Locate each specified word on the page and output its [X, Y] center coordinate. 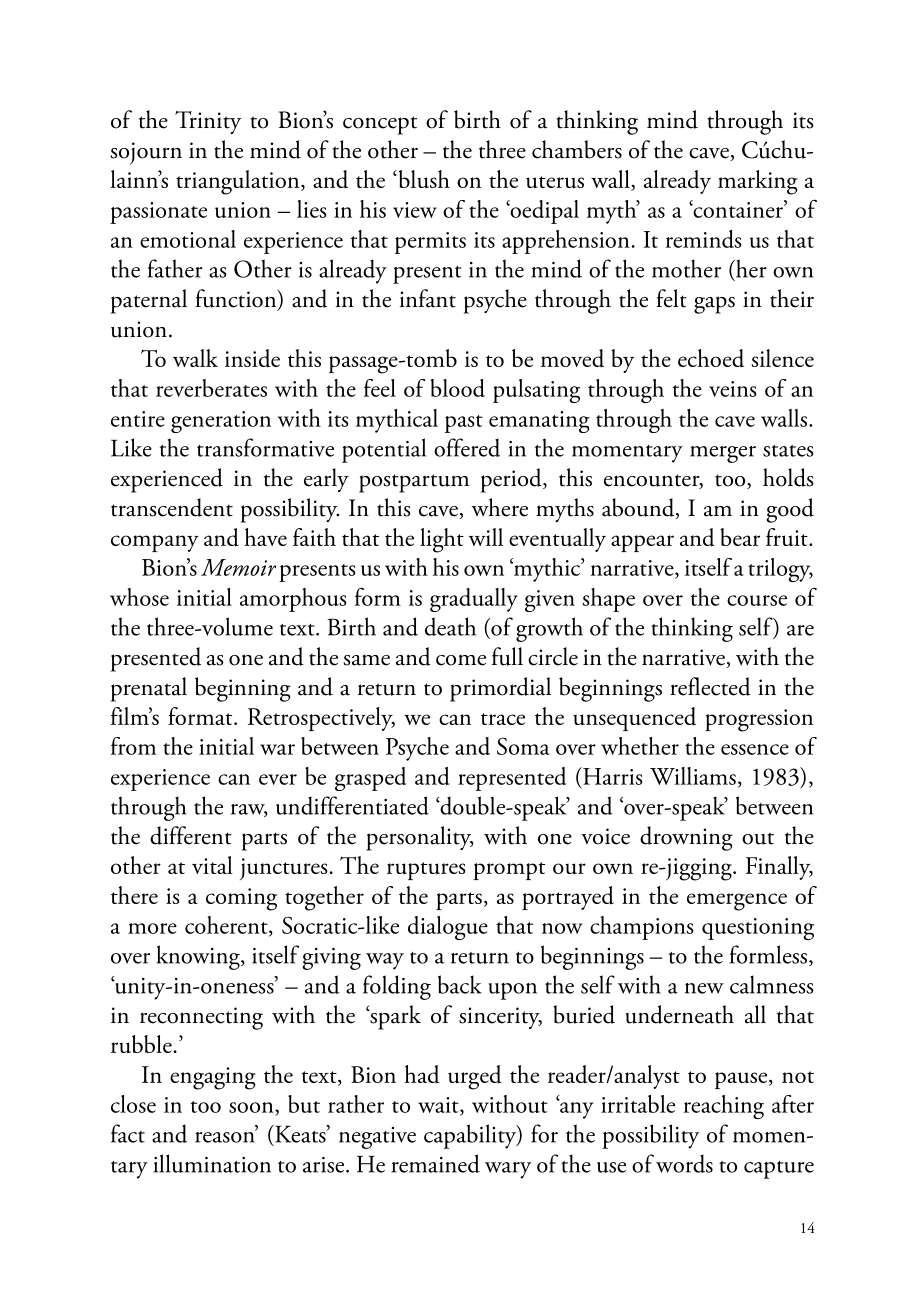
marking [758, 182]
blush [423, 179]
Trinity [208, 122]
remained [436, 1163]
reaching [724, 1107]
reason [226, 1136]
